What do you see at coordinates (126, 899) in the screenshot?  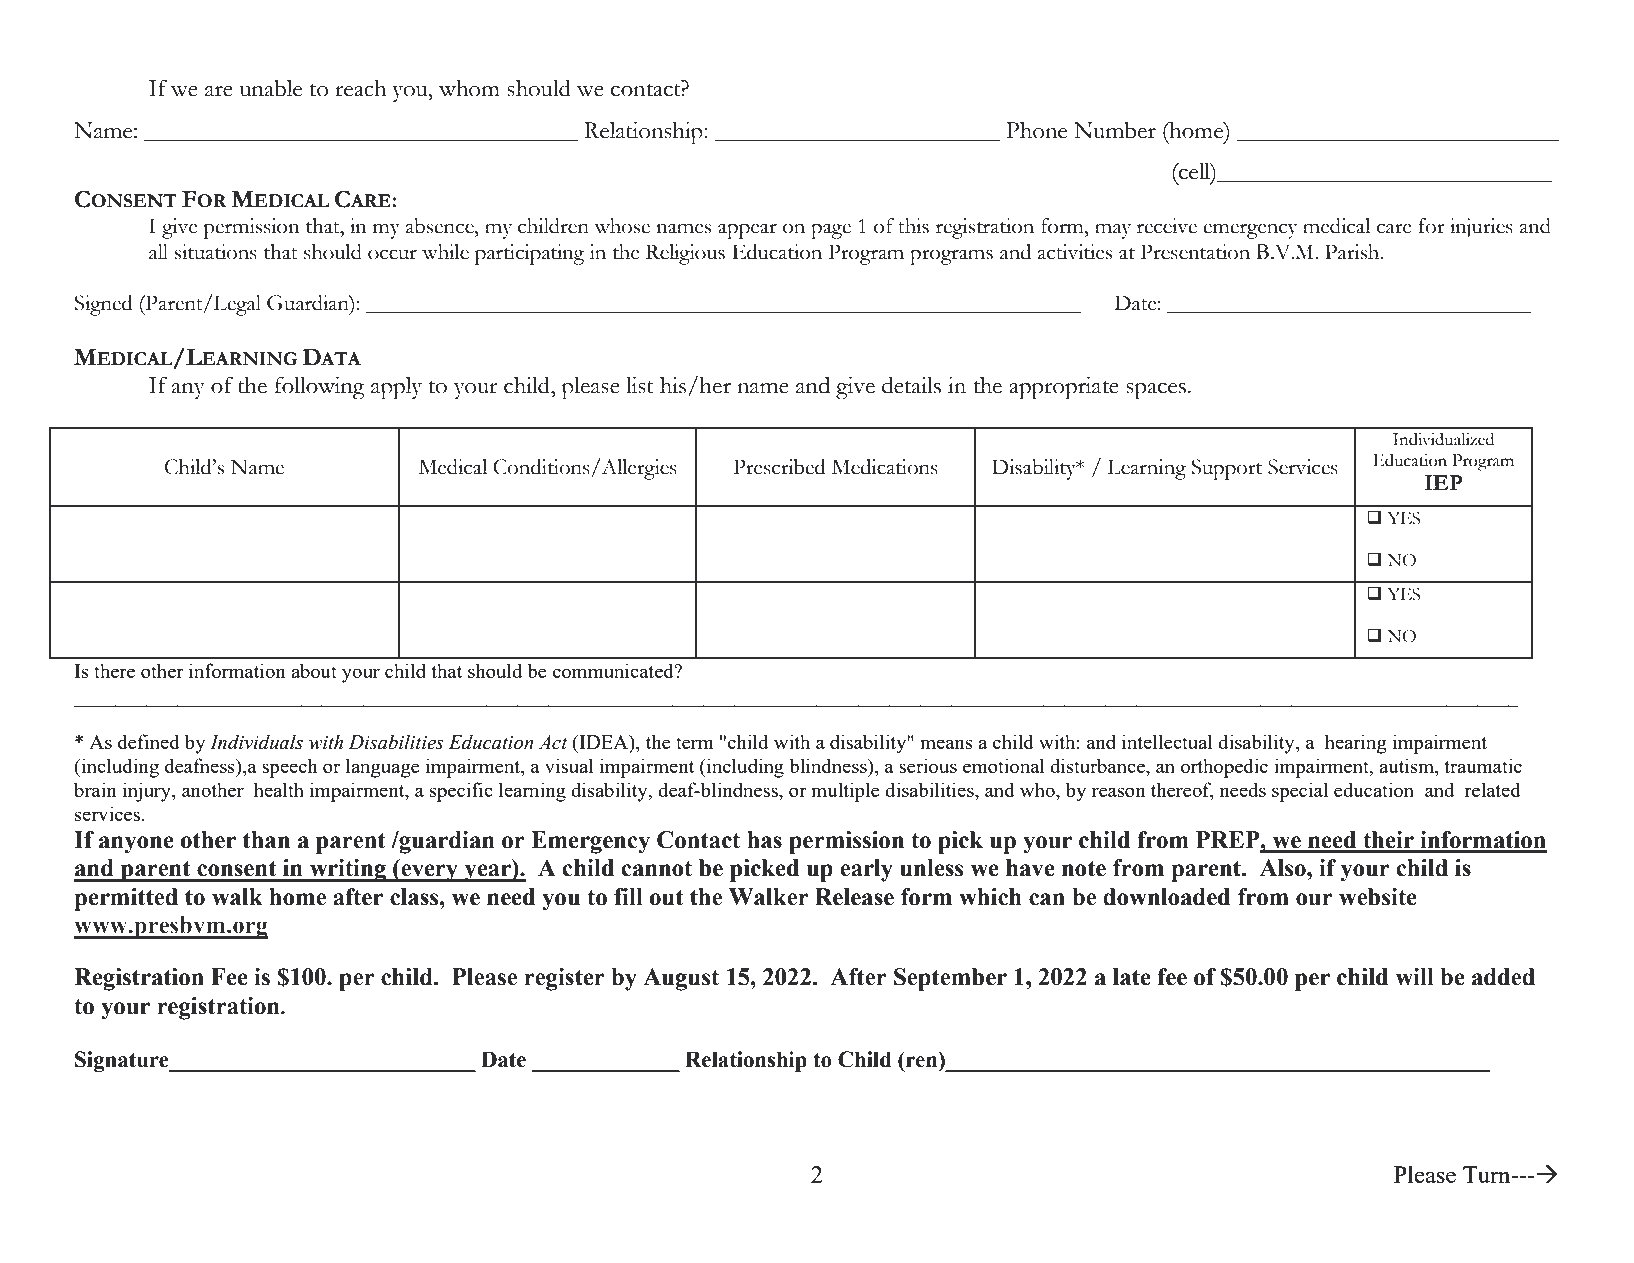 I see `permitted` at bounding box center [126, 899].
